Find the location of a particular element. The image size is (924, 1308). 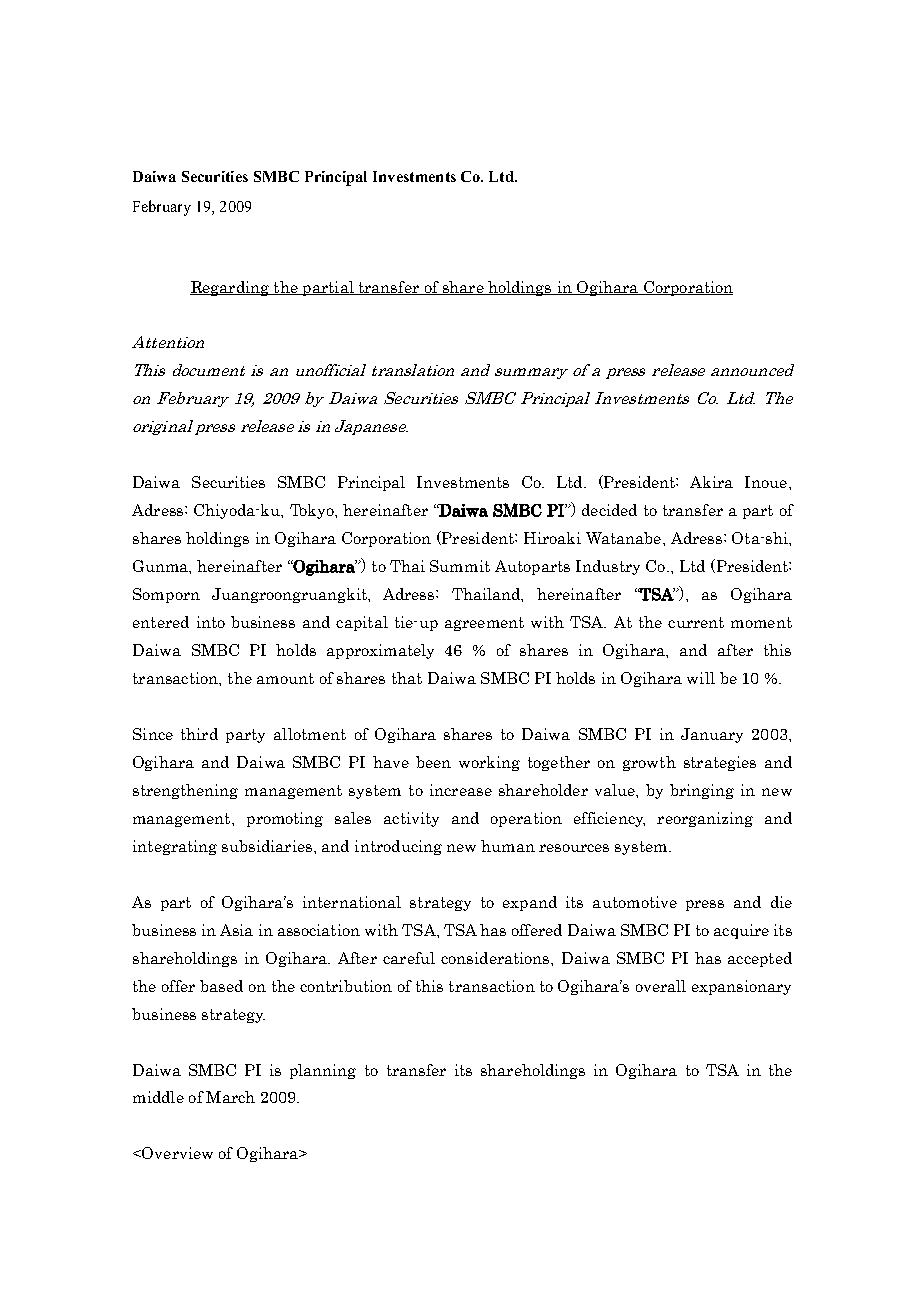

Regarding is located at coordinates (230, 288).
